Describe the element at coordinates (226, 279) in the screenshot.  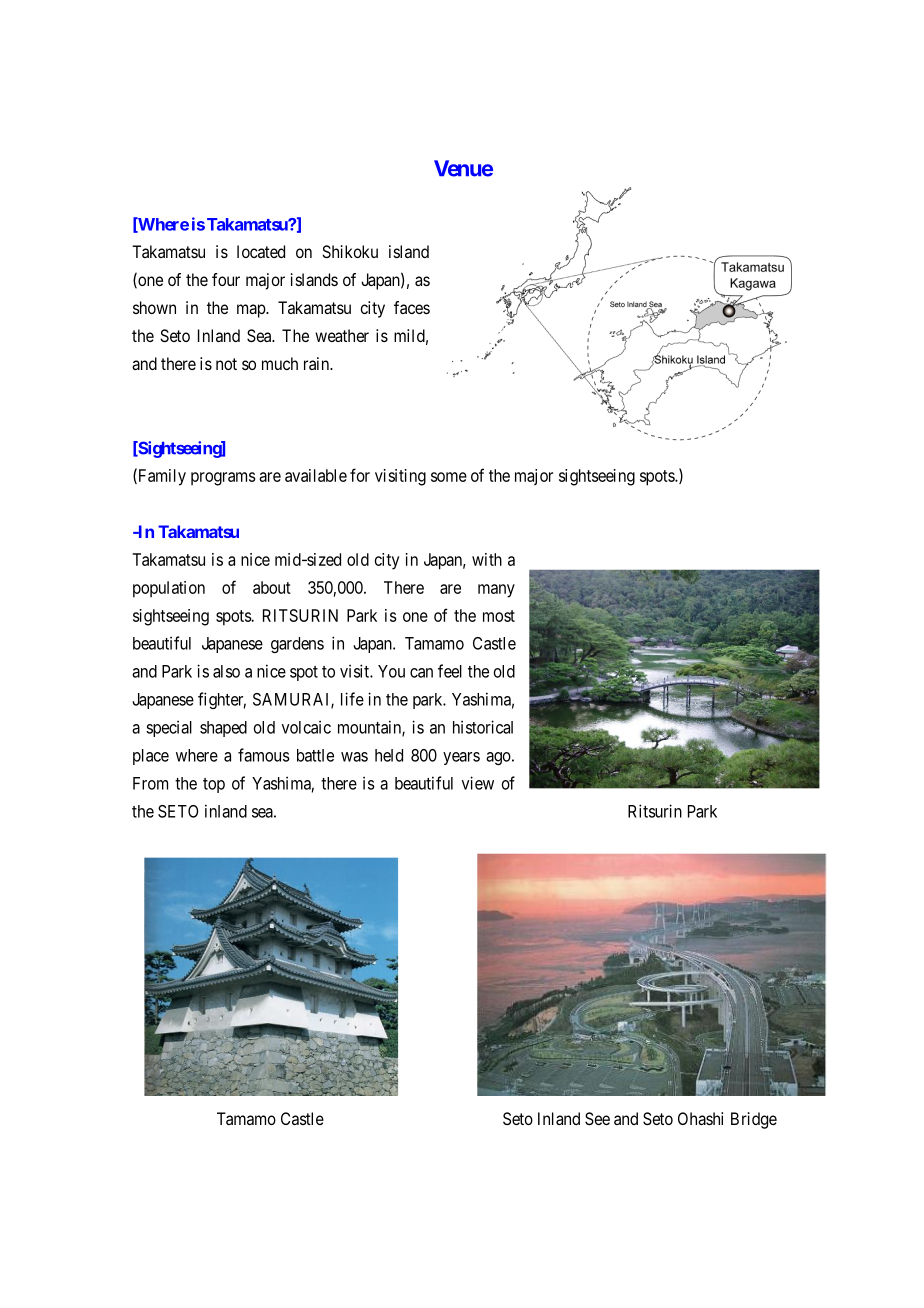
I see `four` at that location.
